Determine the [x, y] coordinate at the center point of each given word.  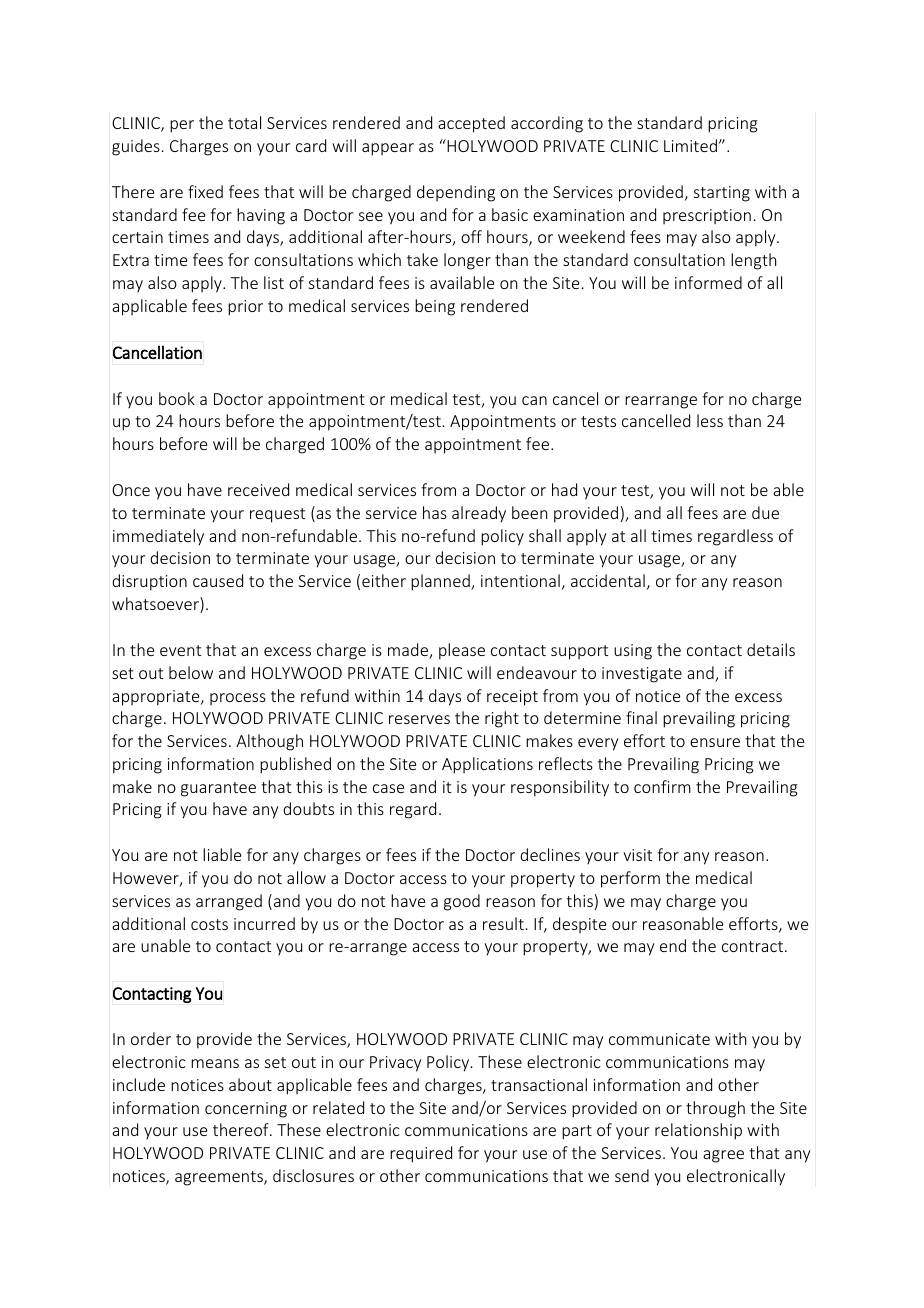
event [180, 650]
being [435, 307]
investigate [642, 675]
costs [209, 924]
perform [630, 879]
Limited [690, 145]
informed [708, 282]
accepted [471, 124]
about [250, 1084]
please [462, 651]
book [177, 398]
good [462, 902]
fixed [205, 191]
